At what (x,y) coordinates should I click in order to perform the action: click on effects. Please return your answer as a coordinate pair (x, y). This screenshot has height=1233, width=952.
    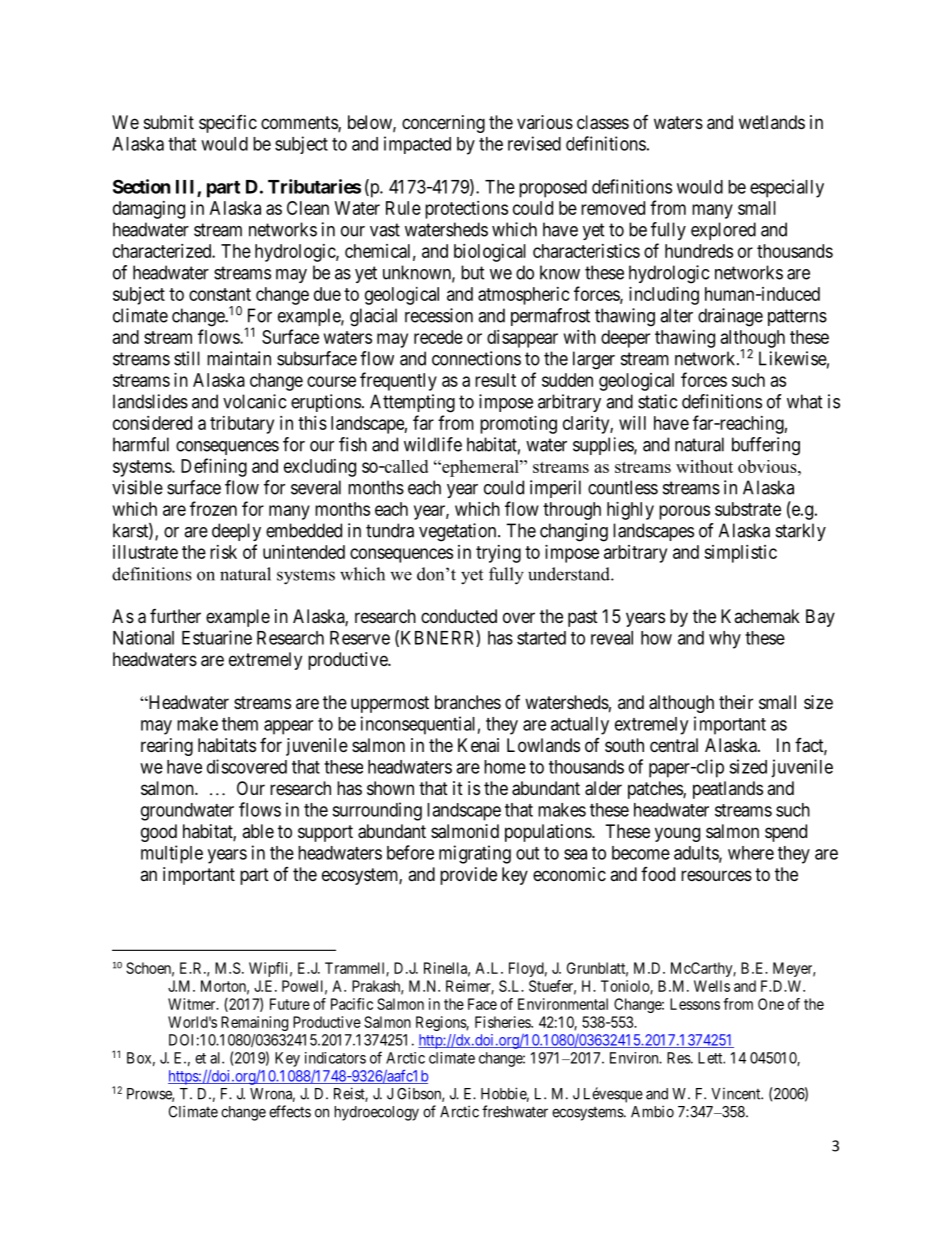
    Looking at the image, I should click on (290, 1111).
